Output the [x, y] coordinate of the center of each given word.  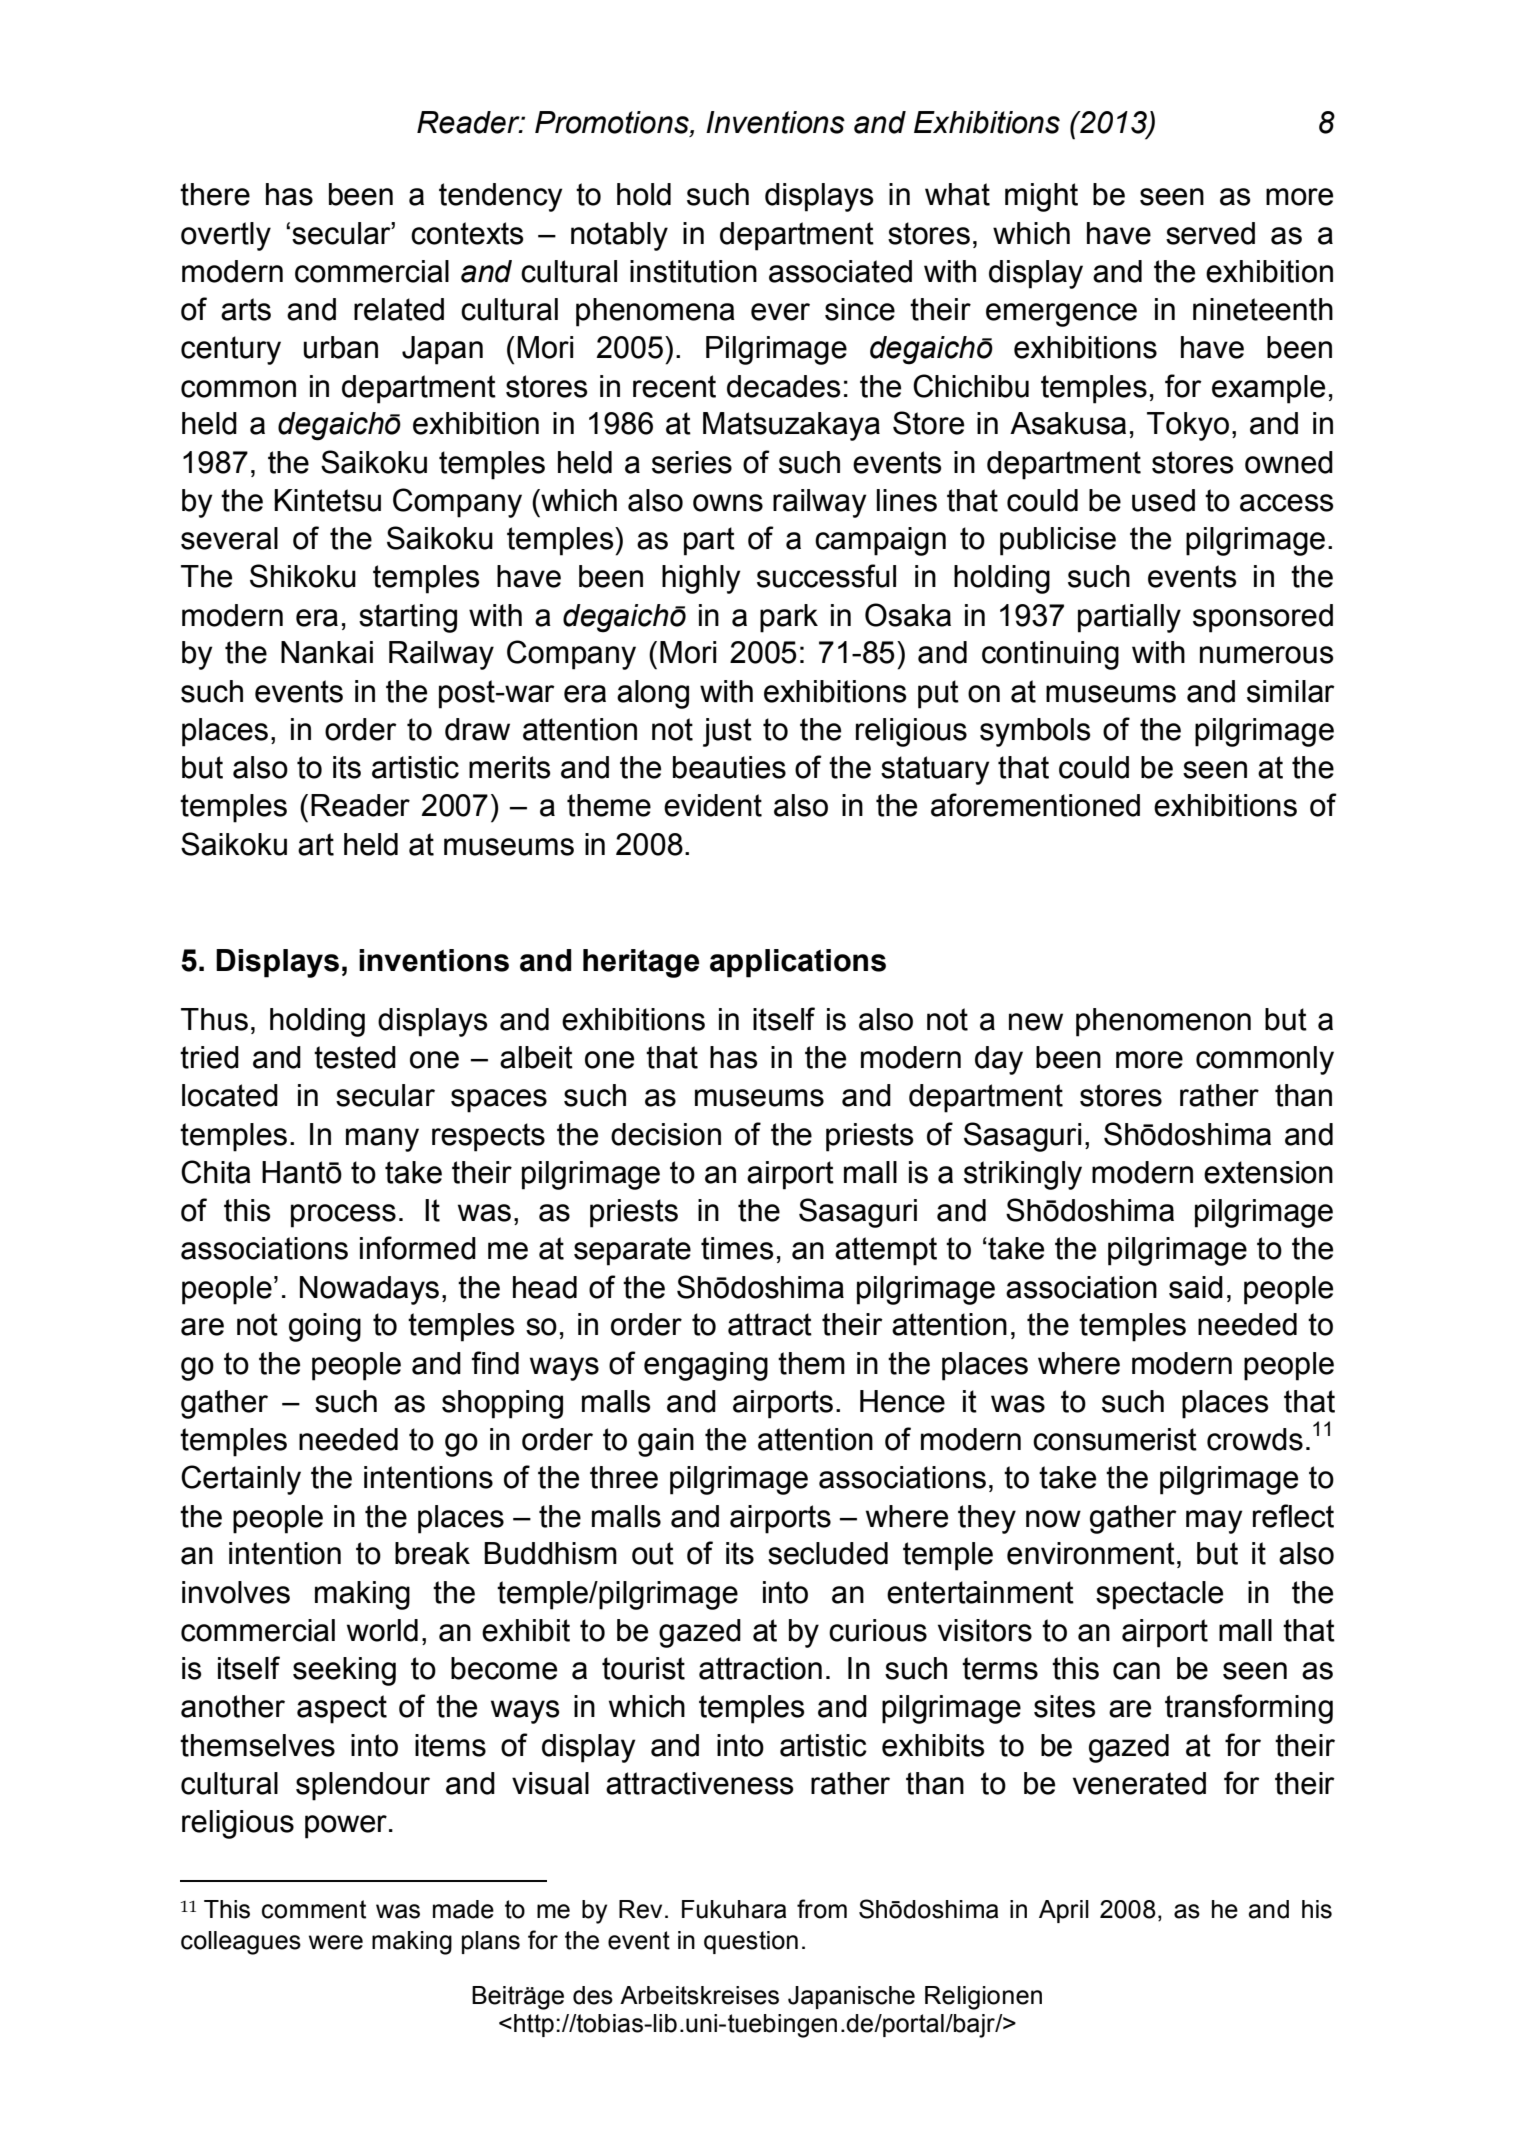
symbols [1035, 732]
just [727, 732]
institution [693, 271]
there [215, 194]
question [751, 1942]
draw [477, 729]
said [1196, 1287]
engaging [706, 1366]
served [1210, 233]
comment [314, 1909]
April [1064, 1911]
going [325, 1327]
